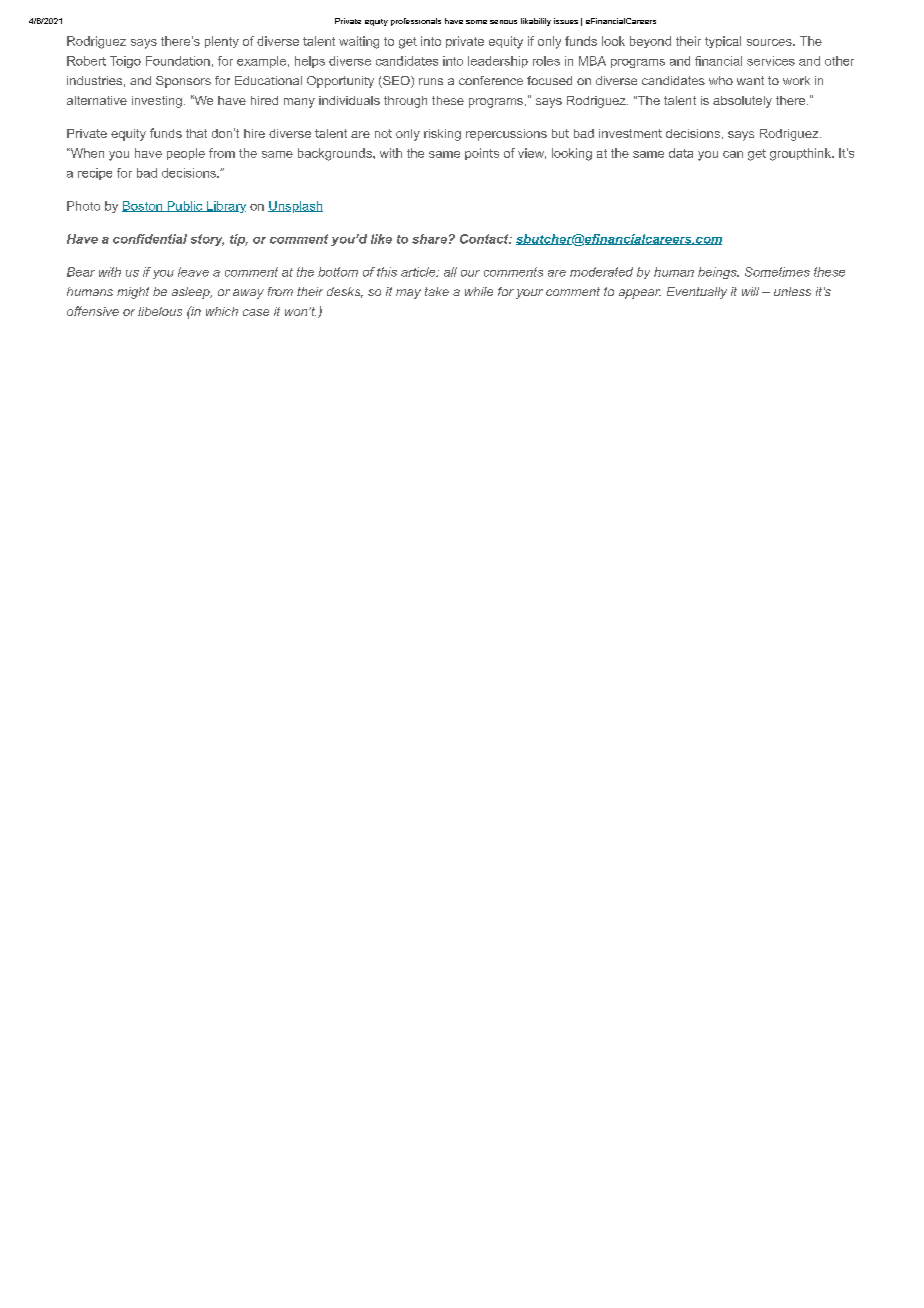 Image resolution: width=924 pixels, height=1308 pixels. What do you see at coordinates (742, 102) in the image?
I see `absolutely` at bounding box center [742, 102].
